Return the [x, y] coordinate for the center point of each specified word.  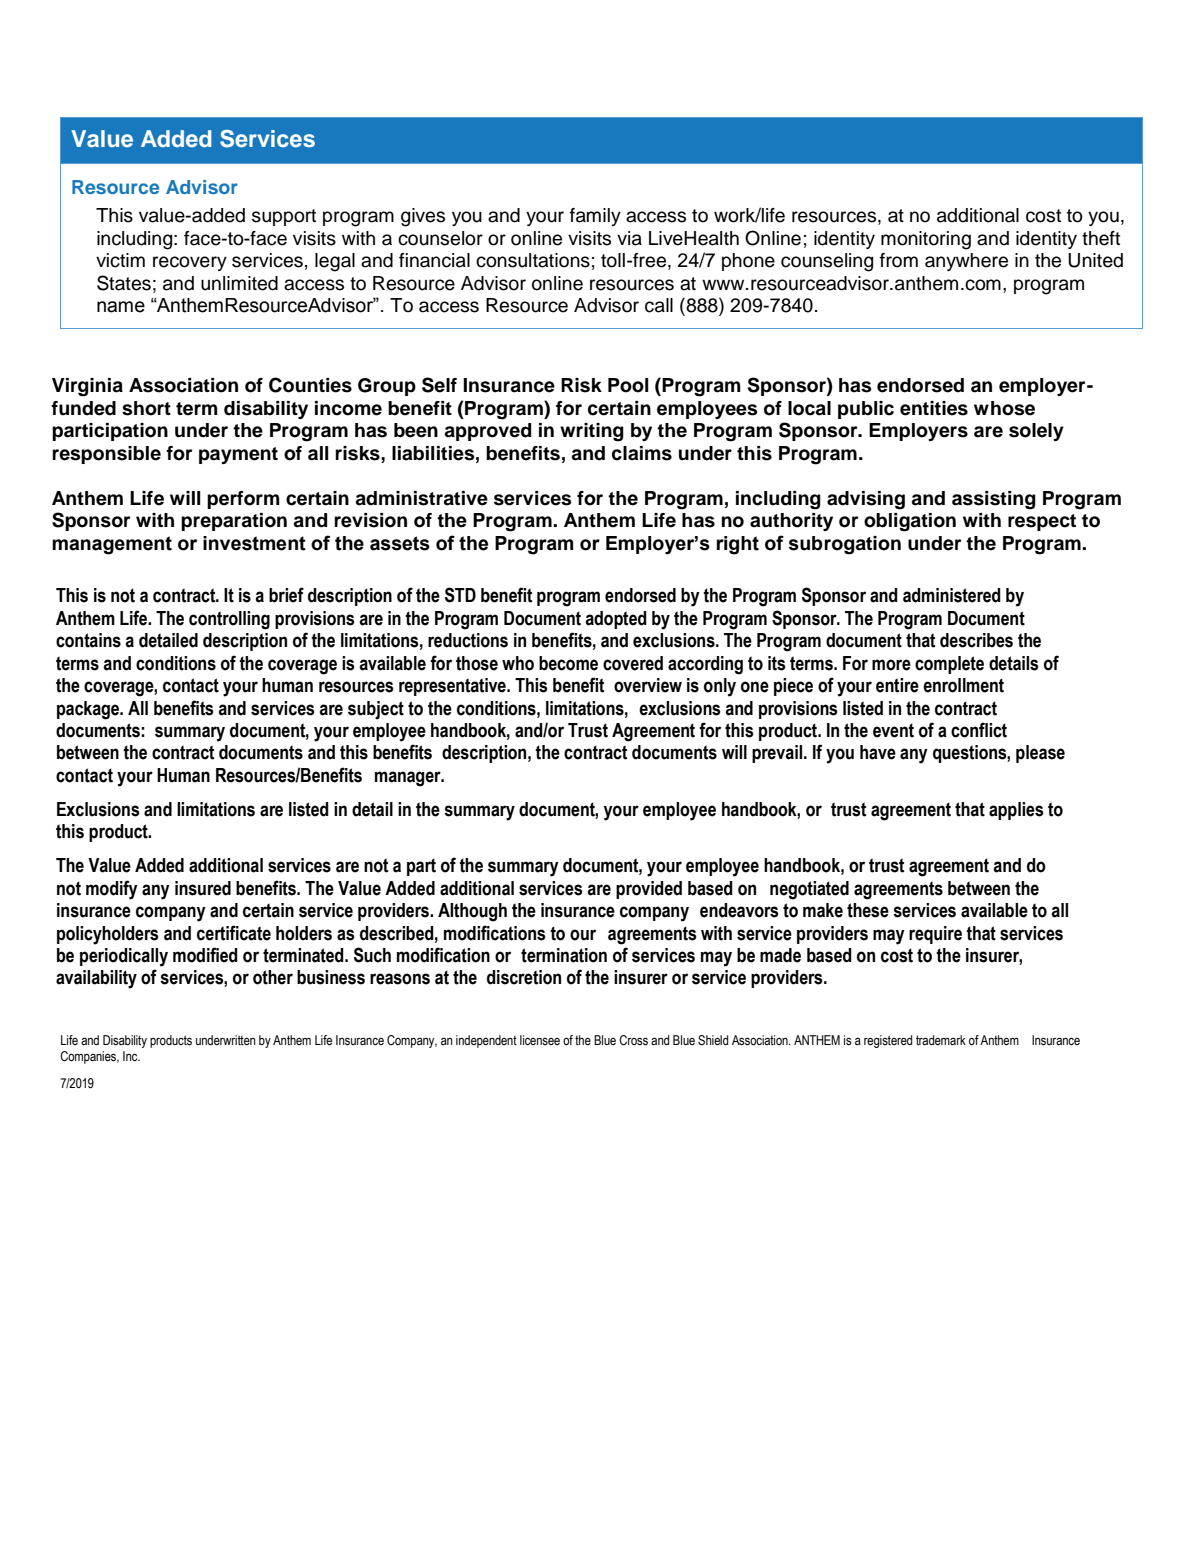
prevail [778, 754]
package [89, 710]
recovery [190, 263]
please [1040, 754]
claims [642, 453]
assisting [994, 500]
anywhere [966, 262]
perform [243, 500]
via [629, 238]
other [273, 977]
